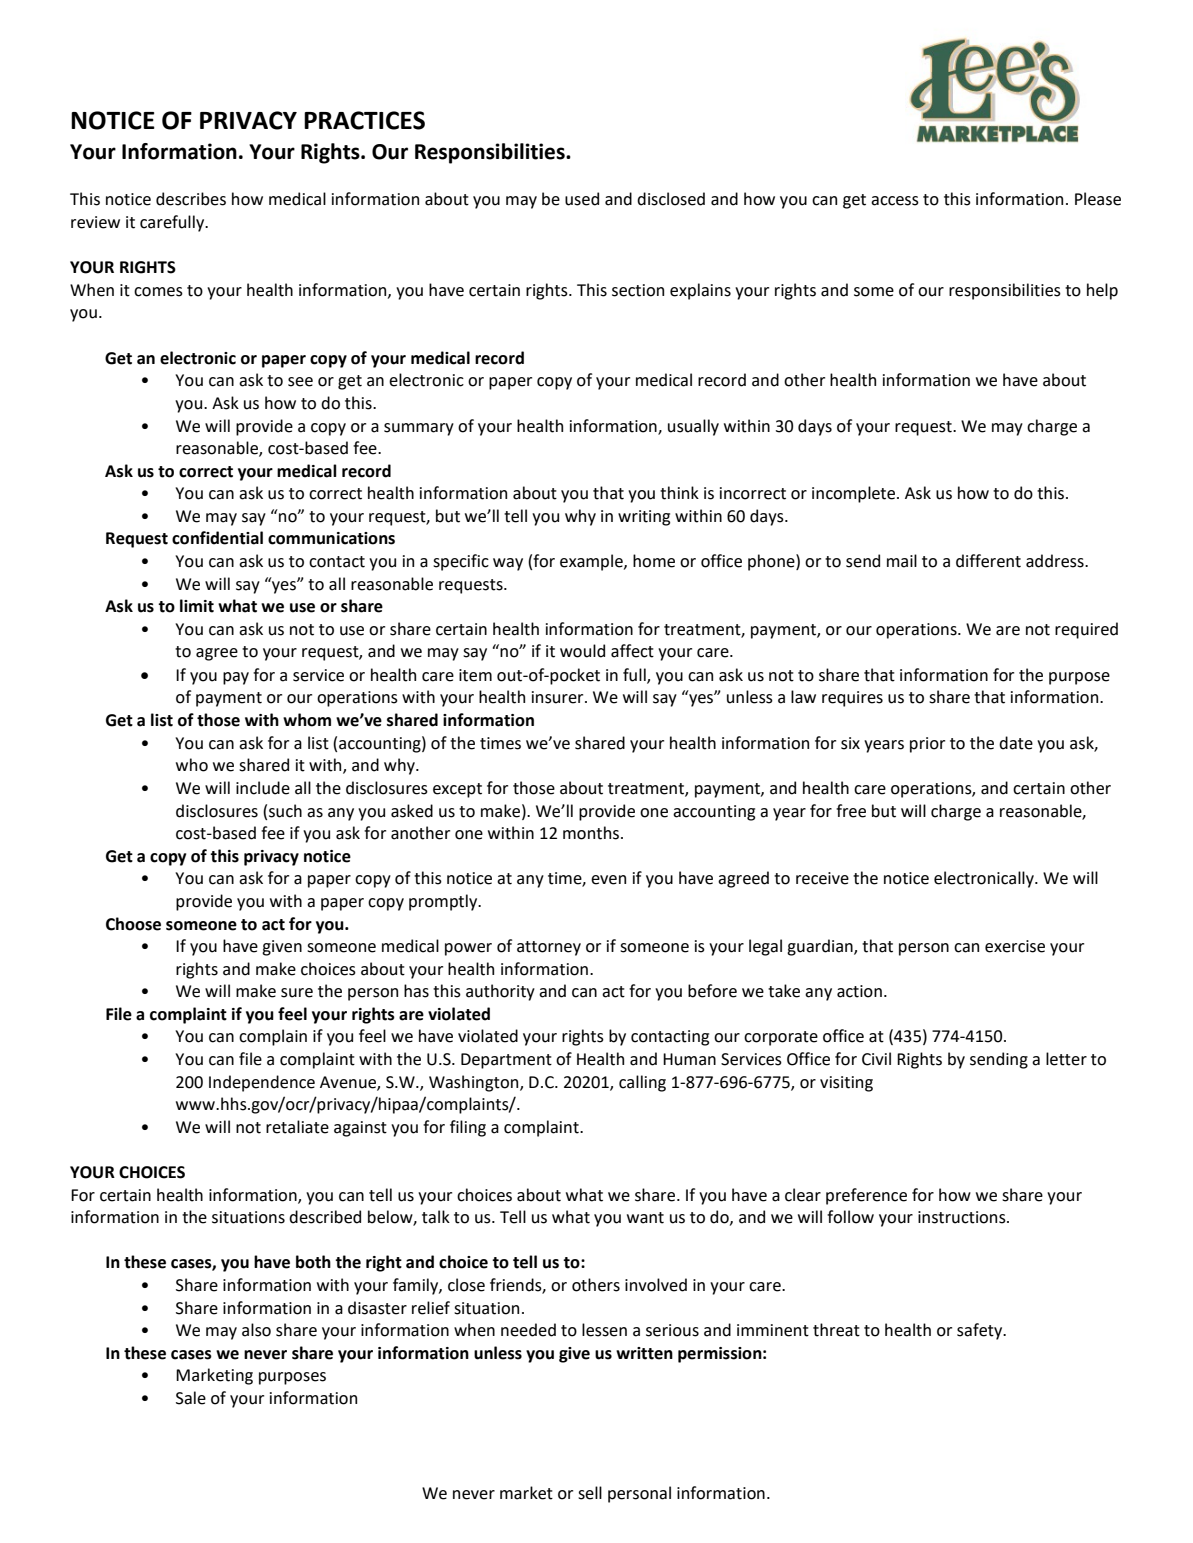 Image resolution: width=1193 pixels, height=1543 pixels. Describe the element at coordinates (582, 199) in the screenshot. I see `used` at that location.
